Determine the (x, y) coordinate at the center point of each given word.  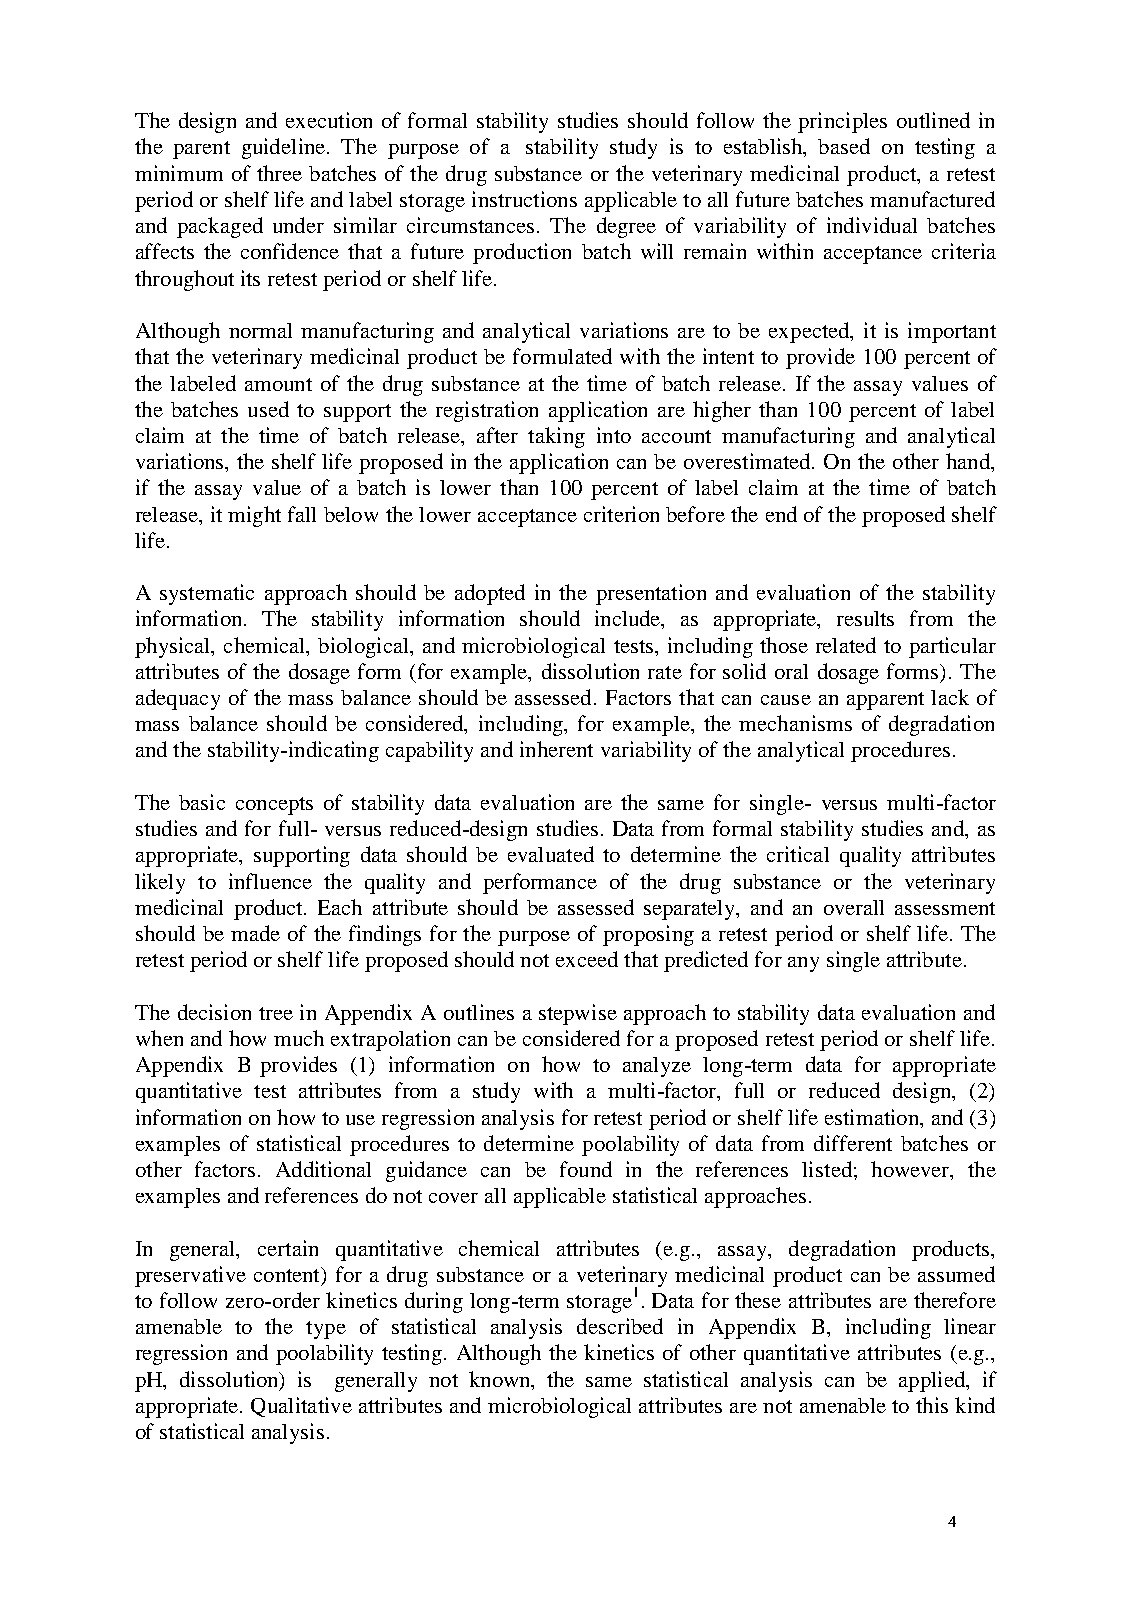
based (844, 146)
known (501, 1379)
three (279, 173)
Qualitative (301, 1407)
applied (933, 1381)
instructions (524, 199)
